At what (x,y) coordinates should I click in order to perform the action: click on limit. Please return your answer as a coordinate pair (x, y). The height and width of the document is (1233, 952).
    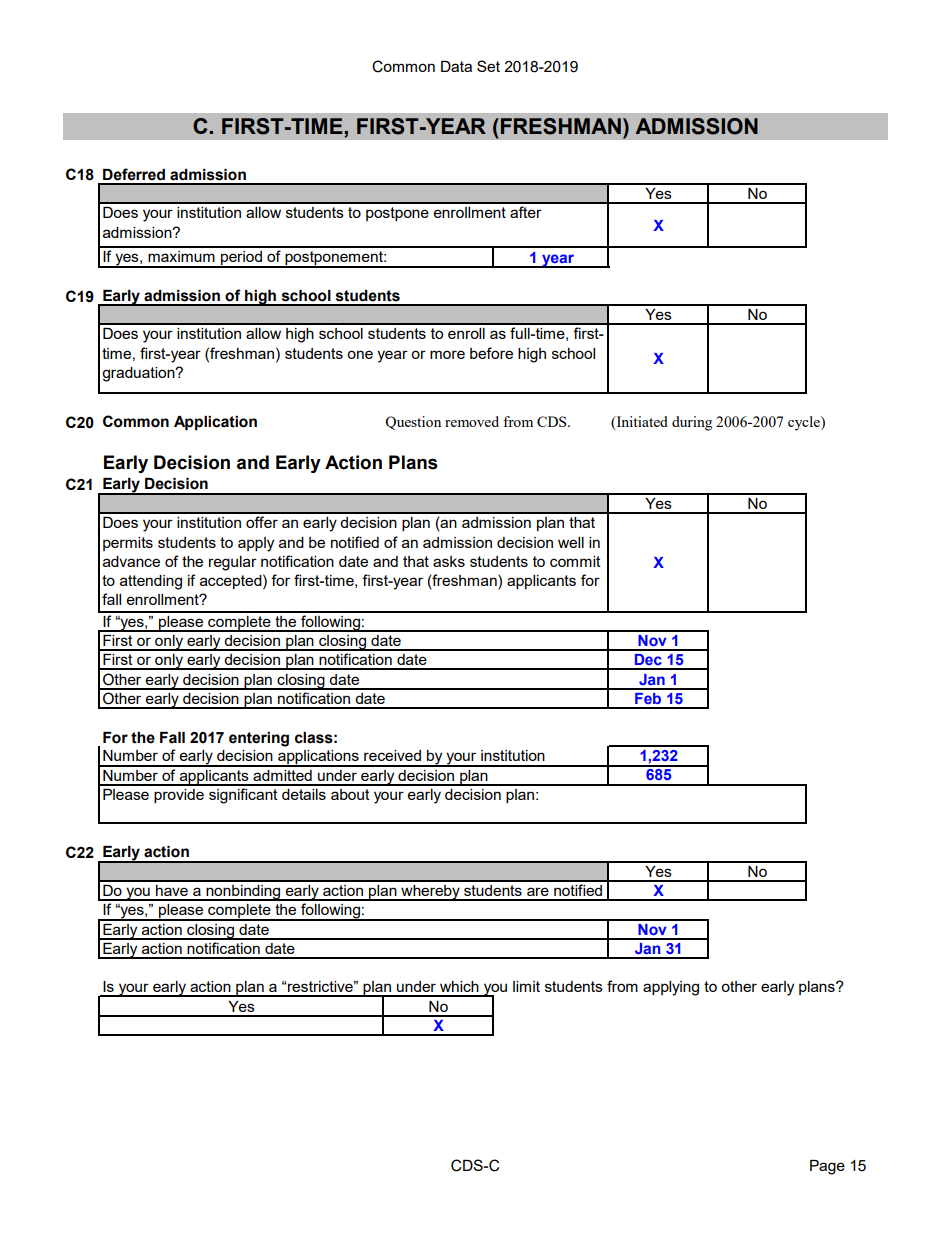
    Looking at the image, I should click on (526, 986).
